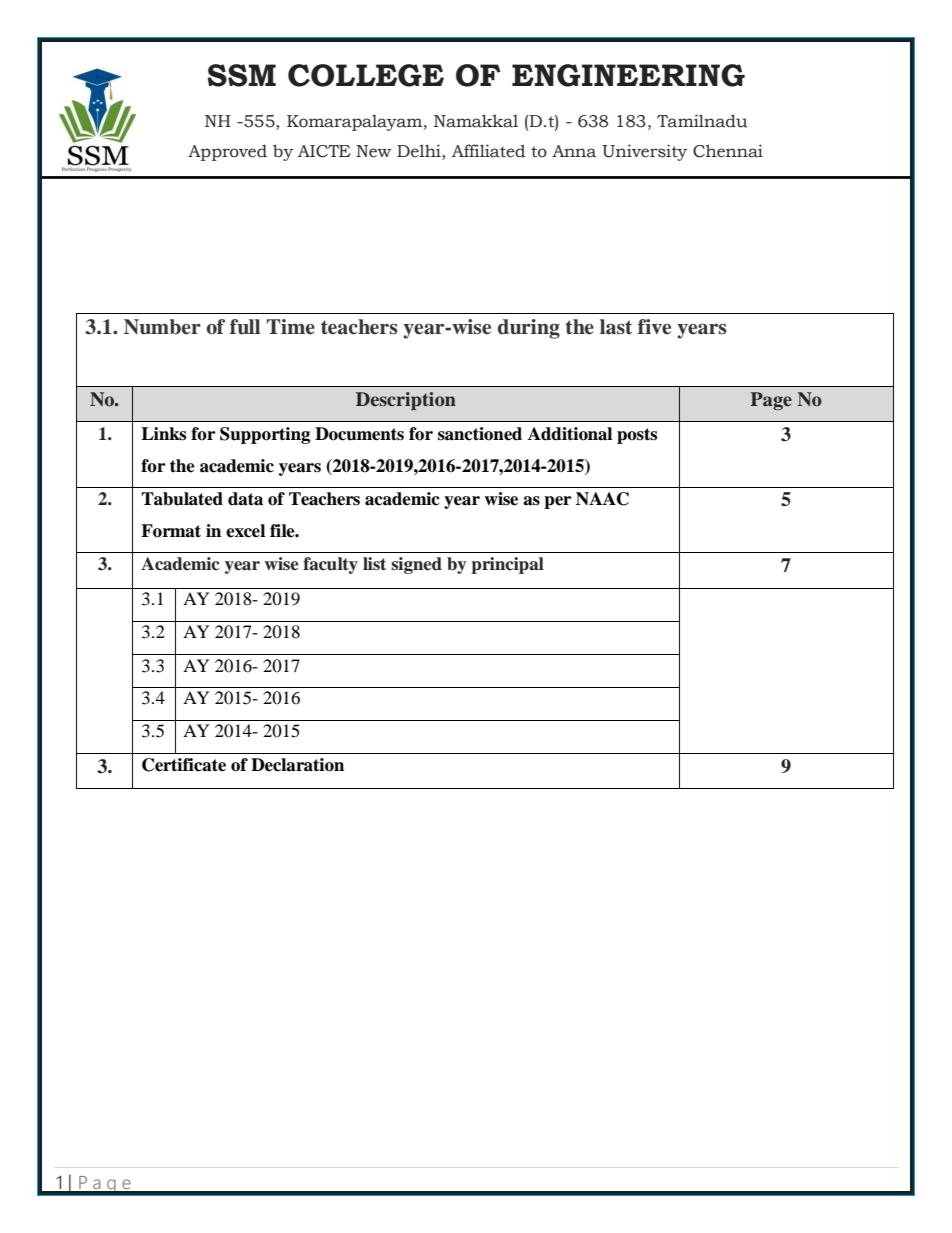 This document has width=952, height=1233. I want to click on sanctioned, so click(480, 434).
